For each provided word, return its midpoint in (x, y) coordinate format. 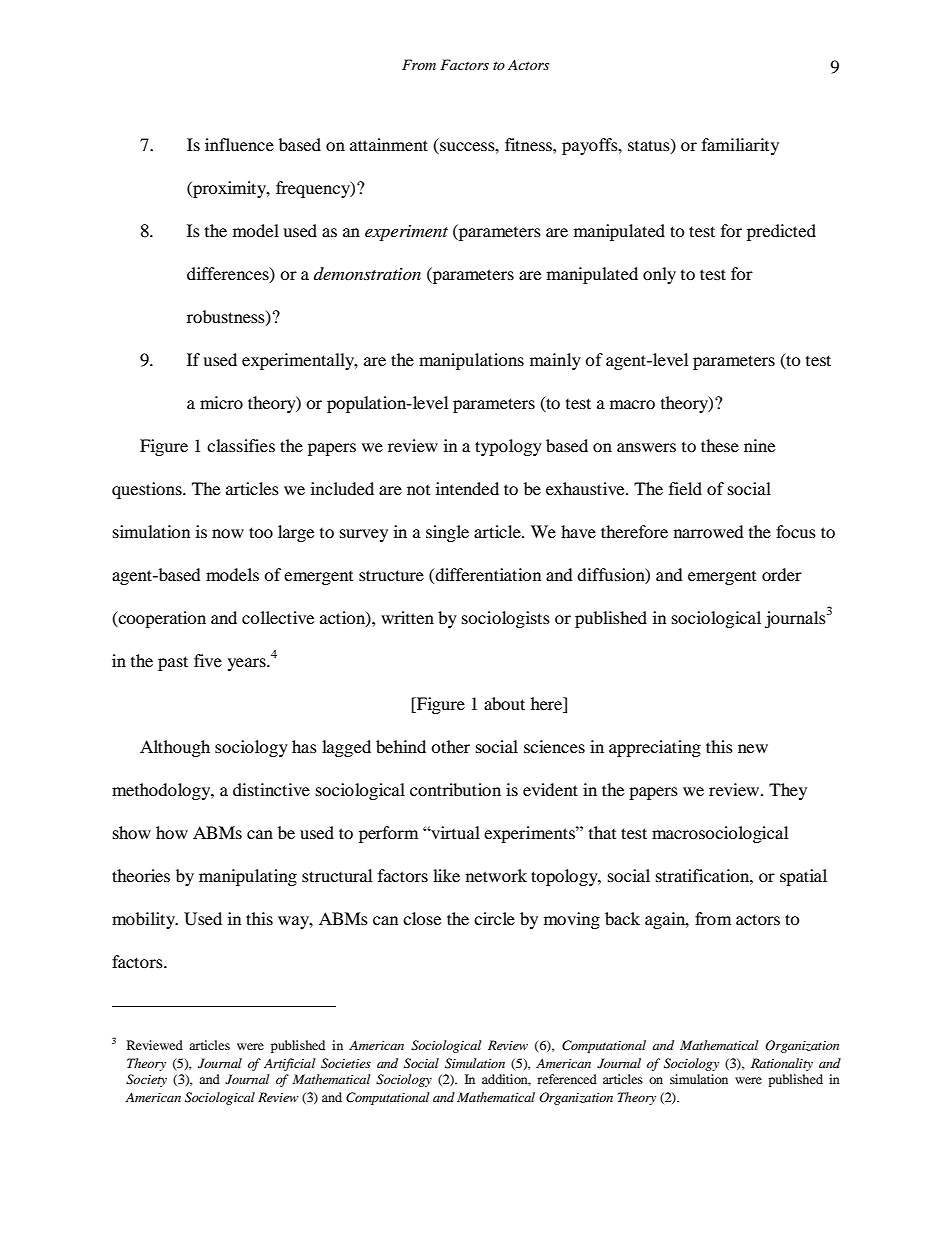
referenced (567, 1079)
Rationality (782, 1064)
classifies (241, 445)
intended (467, 488)
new (753, 748)
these (720, 445)
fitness (529, 144)
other (450, 746)
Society (146, 1080)
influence (239, 144)
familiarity (740, 146)
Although (175, 748)
